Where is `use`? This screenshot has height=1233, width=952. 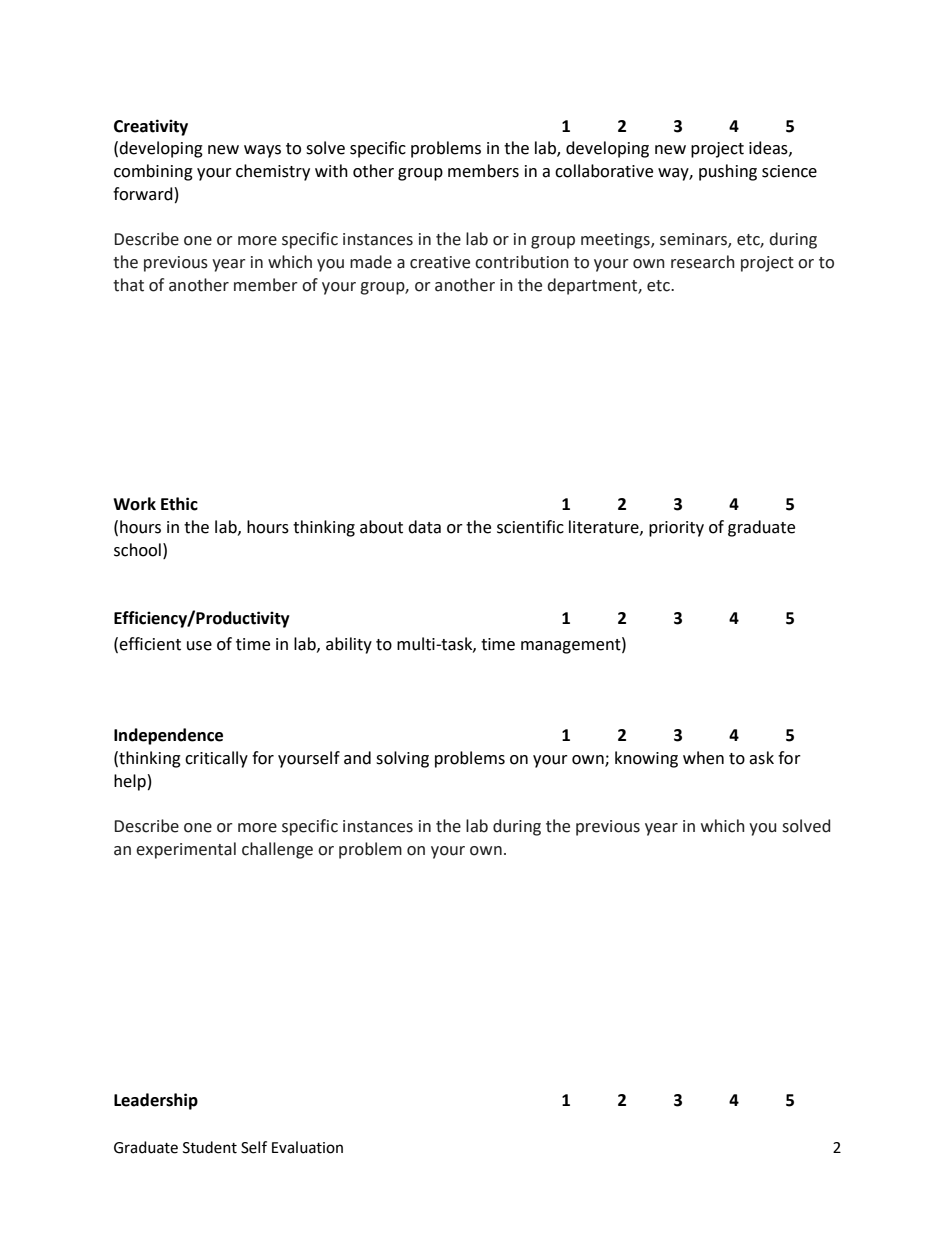 use is located at coordinates (199, 646).
